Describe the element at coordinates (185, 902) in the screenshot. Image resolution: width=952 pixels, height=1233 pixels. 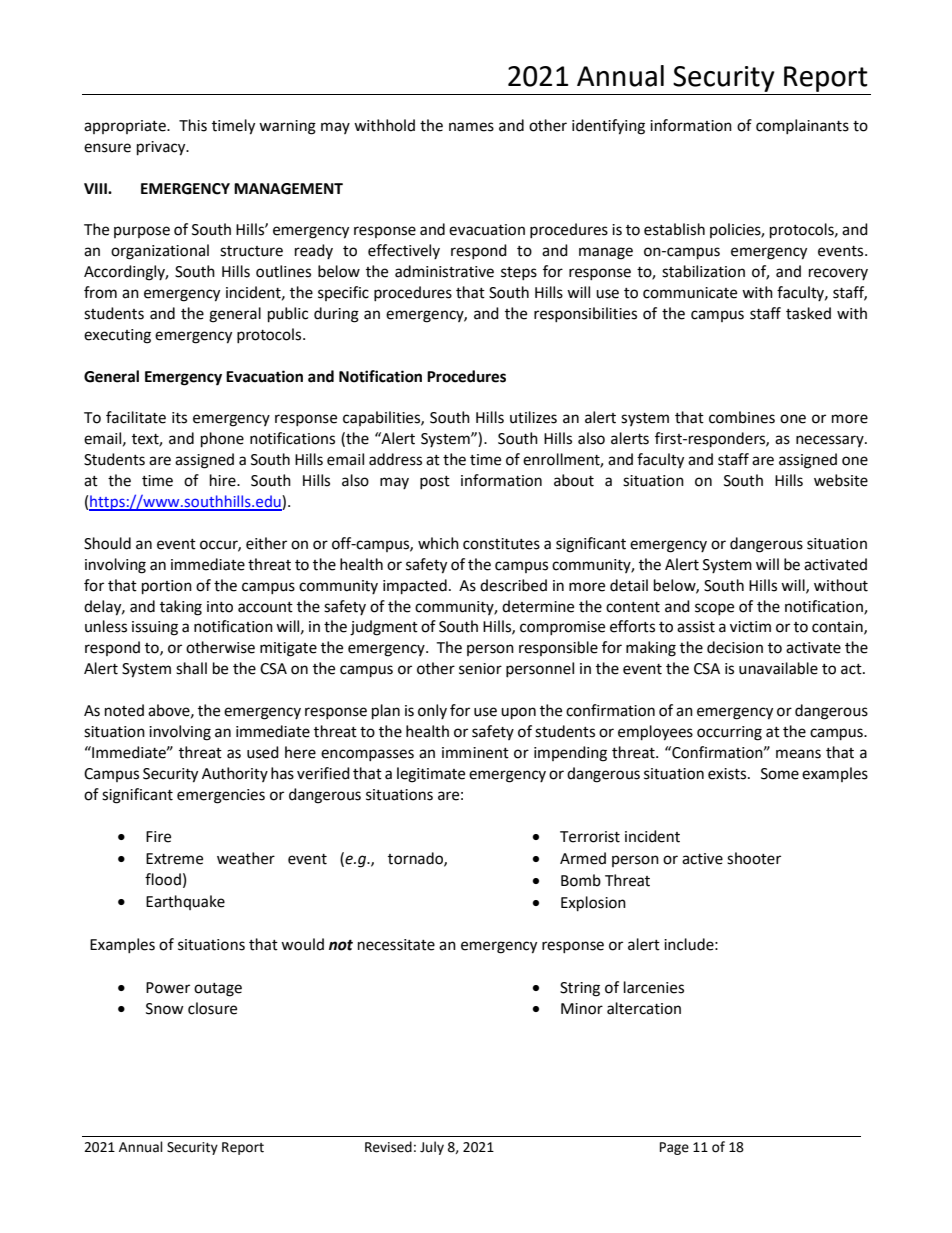
I see `Earthquake` at that location.
